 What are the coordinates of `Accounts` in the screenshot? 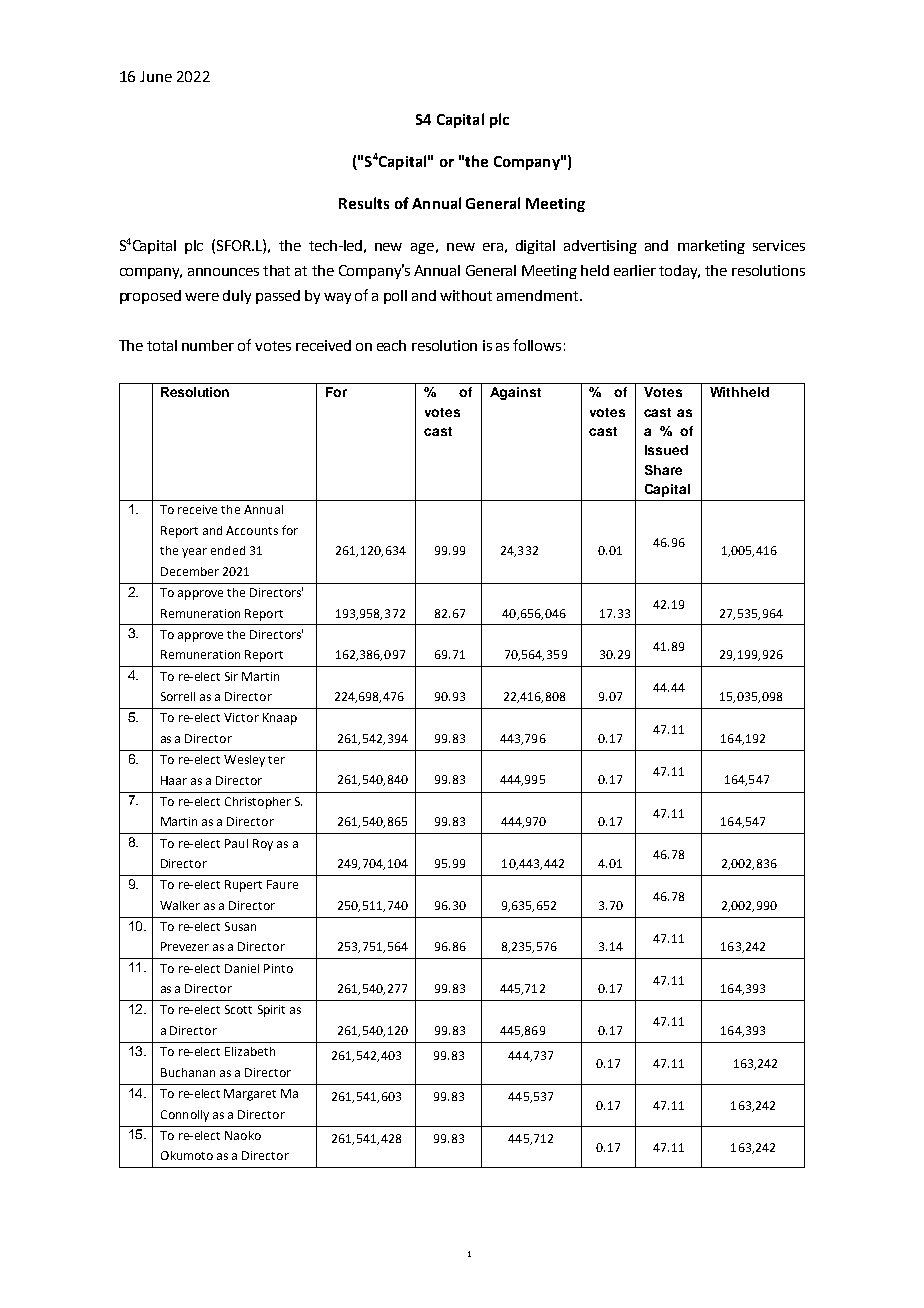 It's located at (252, 530).
